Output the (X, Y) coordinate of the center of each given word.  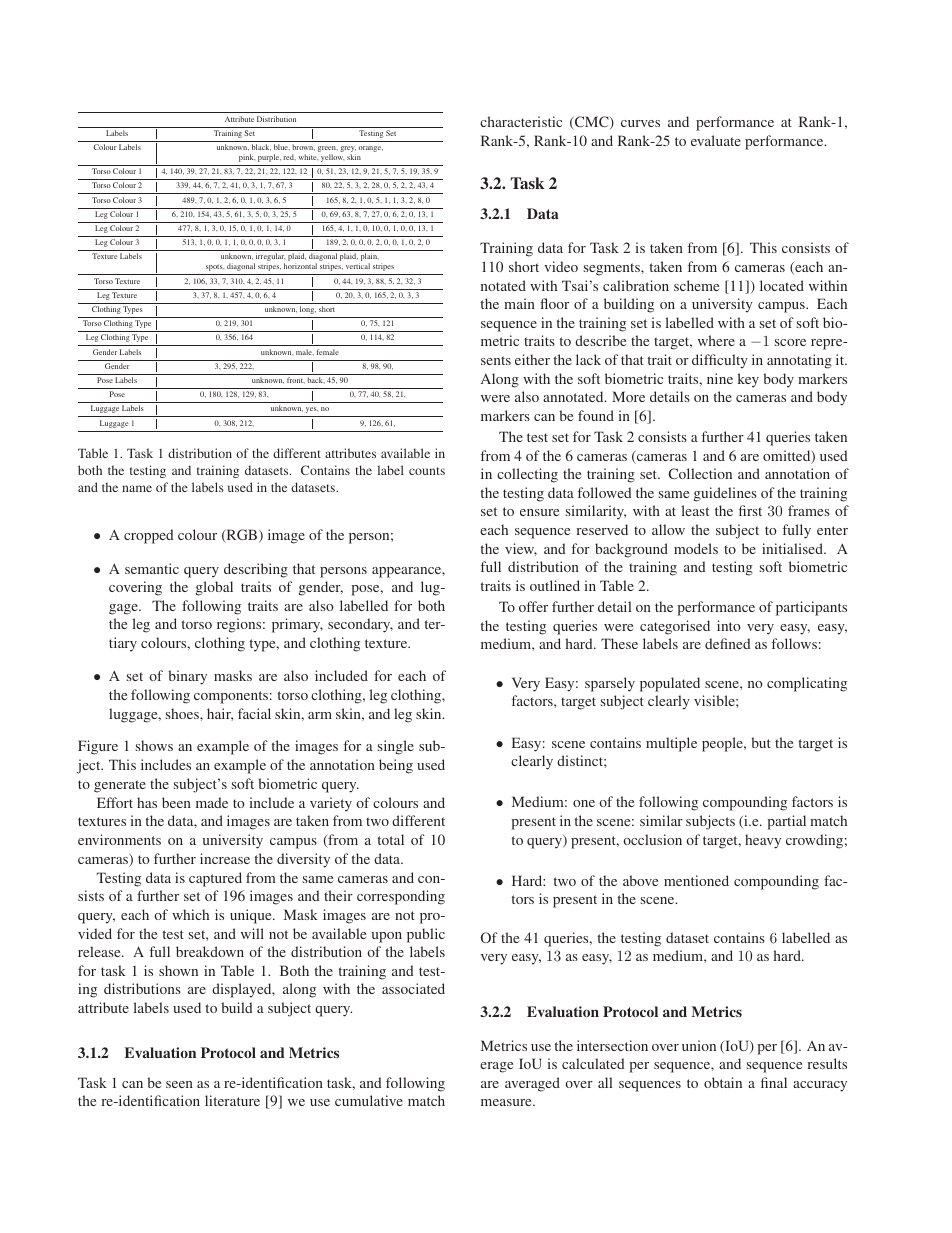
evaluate (716, 140)
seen (179, 1084)
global (214, 588)
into (729, 625)
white (308, 157)
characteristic (521, 121)
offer (533, 606)
